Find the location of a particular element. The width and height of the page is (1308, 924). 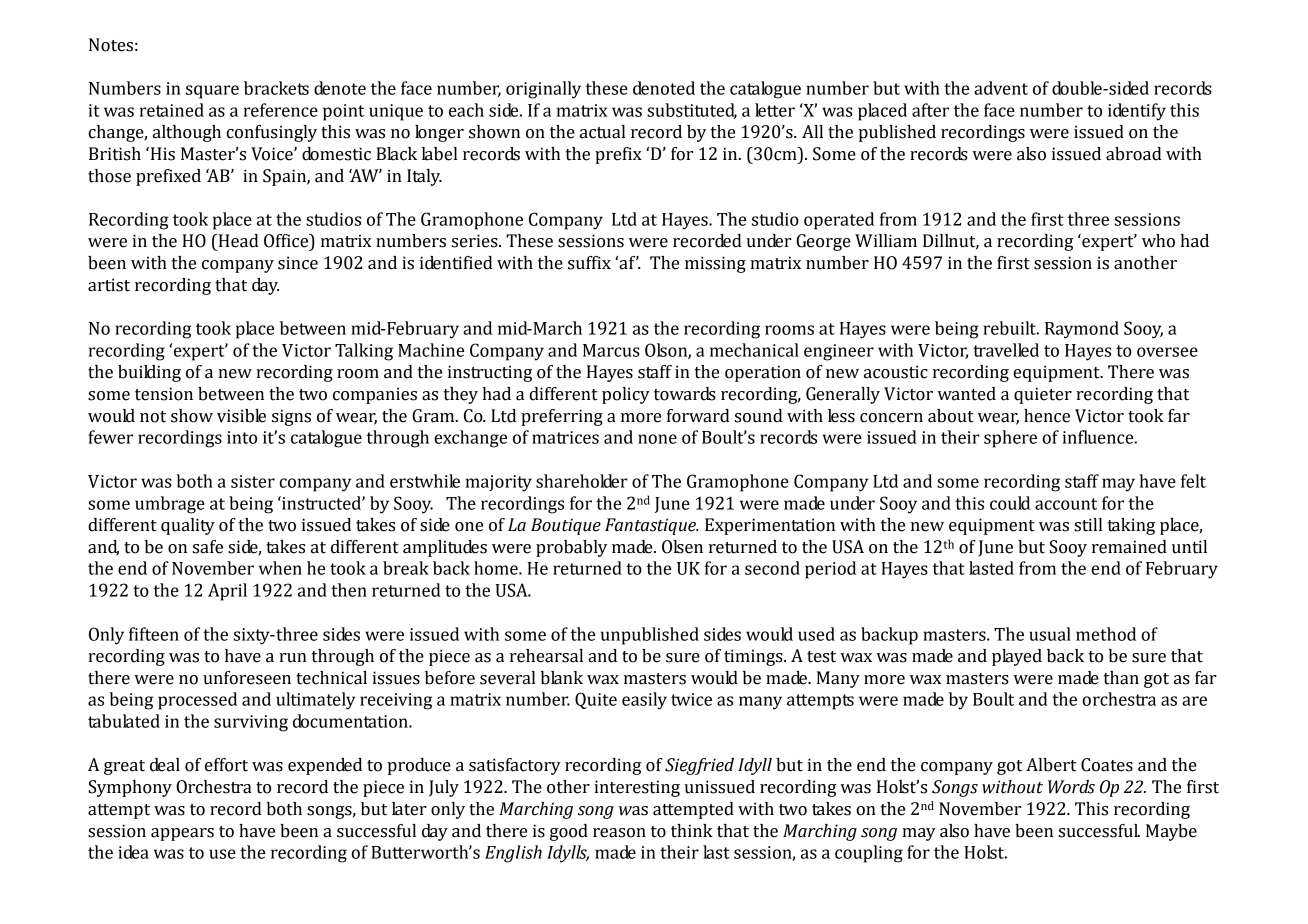

identify is located at coordinates (1137, 112).
